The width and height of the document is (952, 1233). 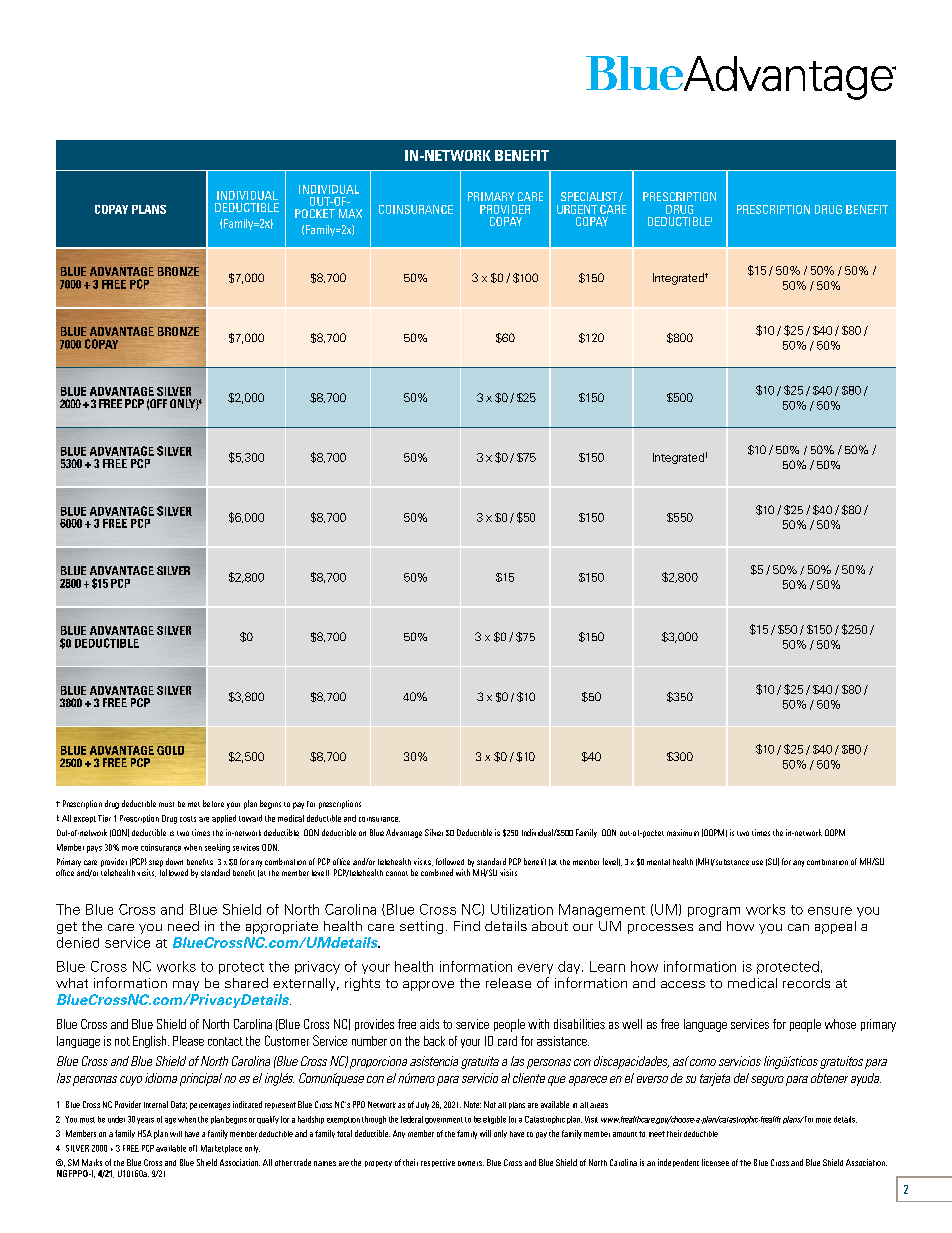 I want to click on GOLD, so click(x=170, y=750).
